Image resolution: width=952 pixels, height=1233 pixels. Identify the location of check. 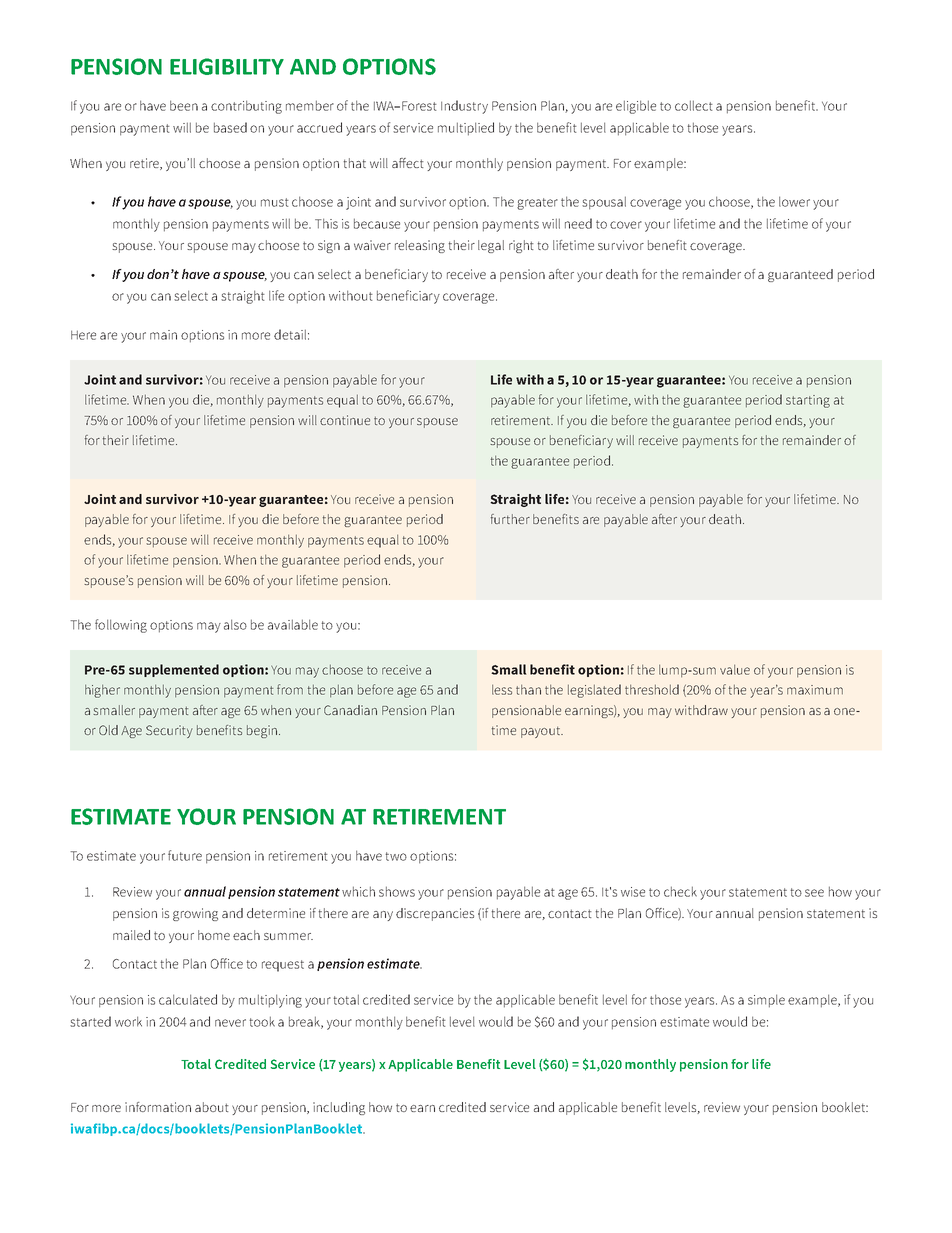
(680, 891).
